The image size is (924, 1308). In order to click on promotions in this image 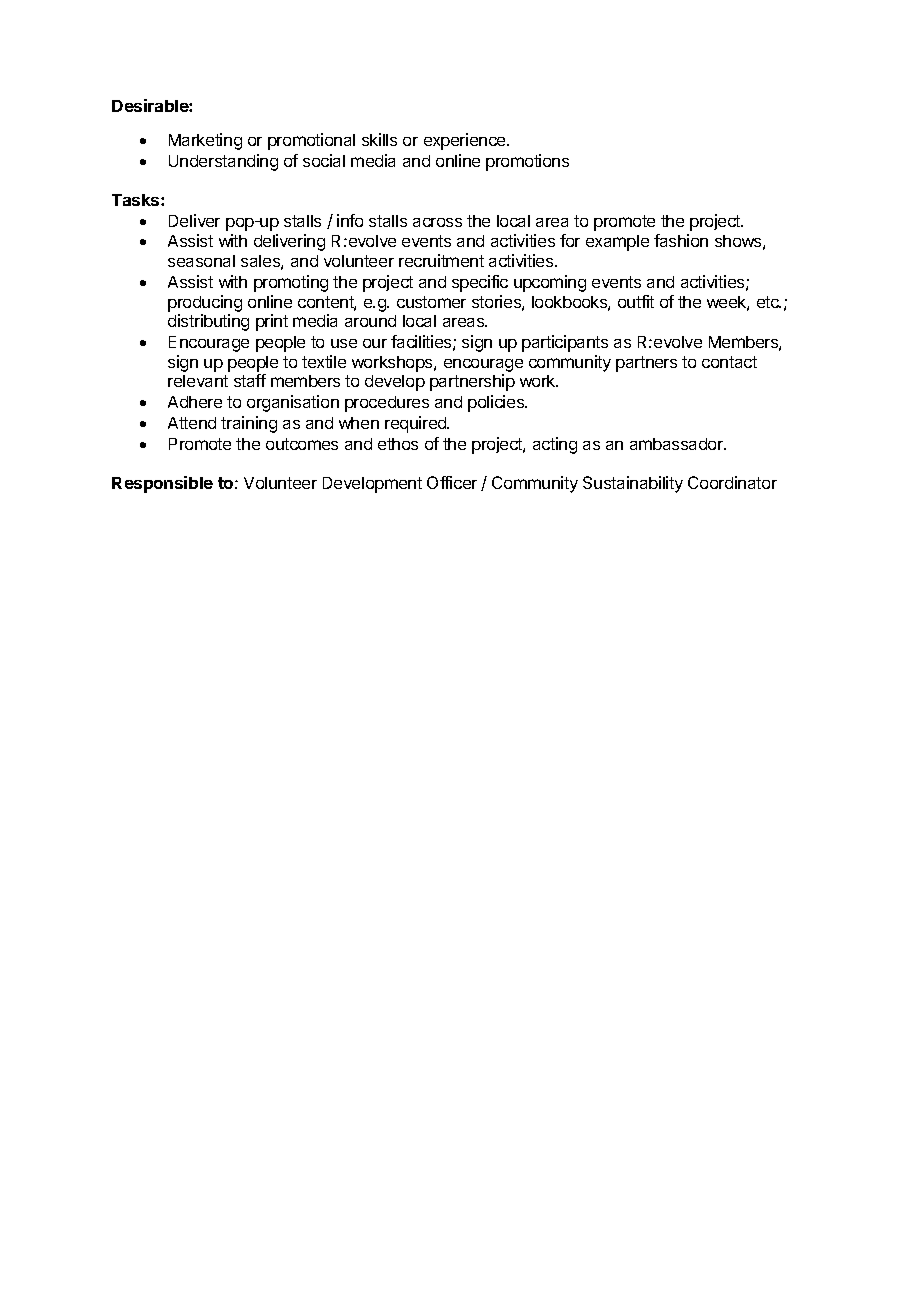, I will do `click(527, 162)`.
